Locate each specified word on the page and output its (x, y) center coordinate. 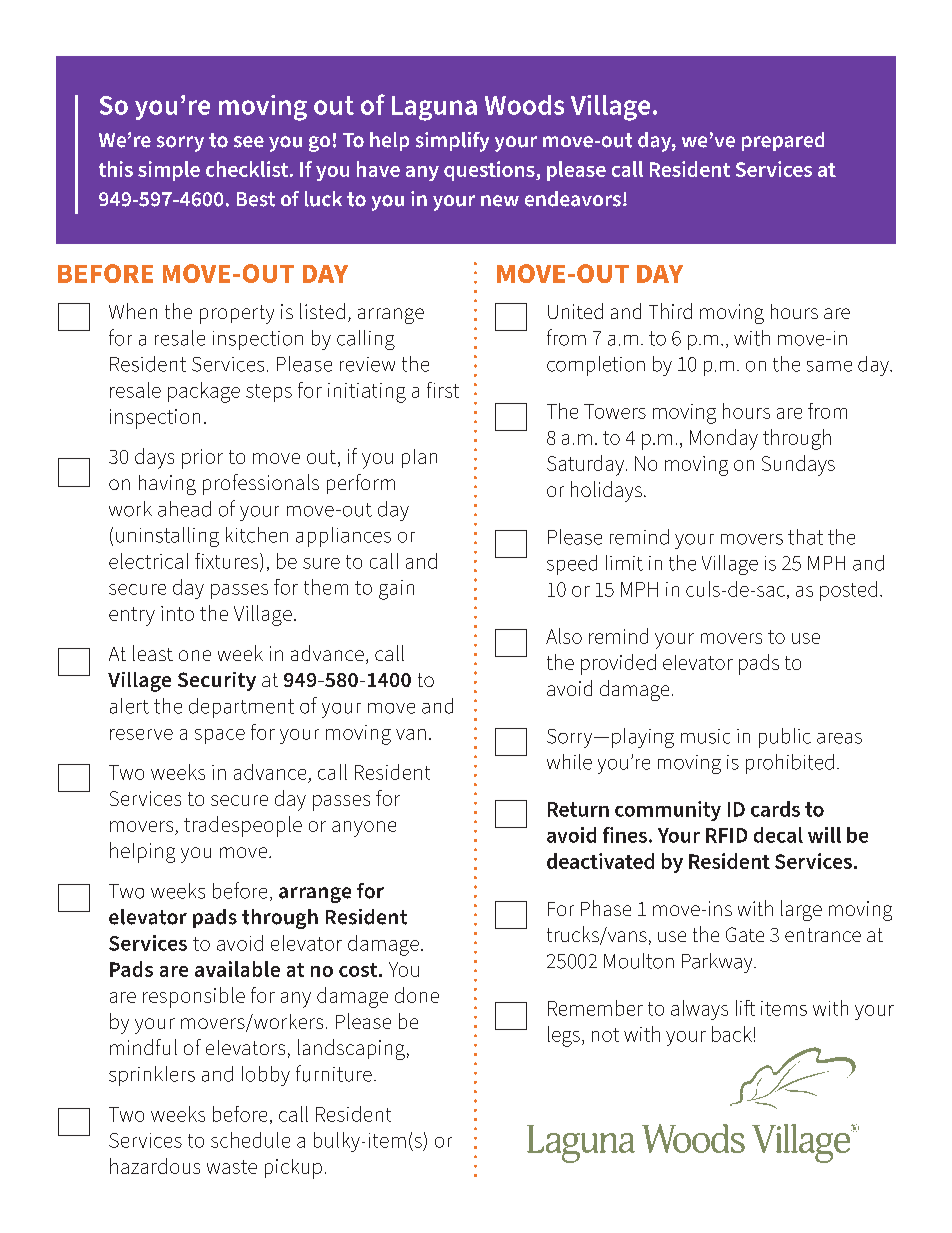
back (732, 1034)
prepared (783, 141)
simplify (452, 142)
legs (564, 1036)
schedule (250, 1140)
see (249, 142)
